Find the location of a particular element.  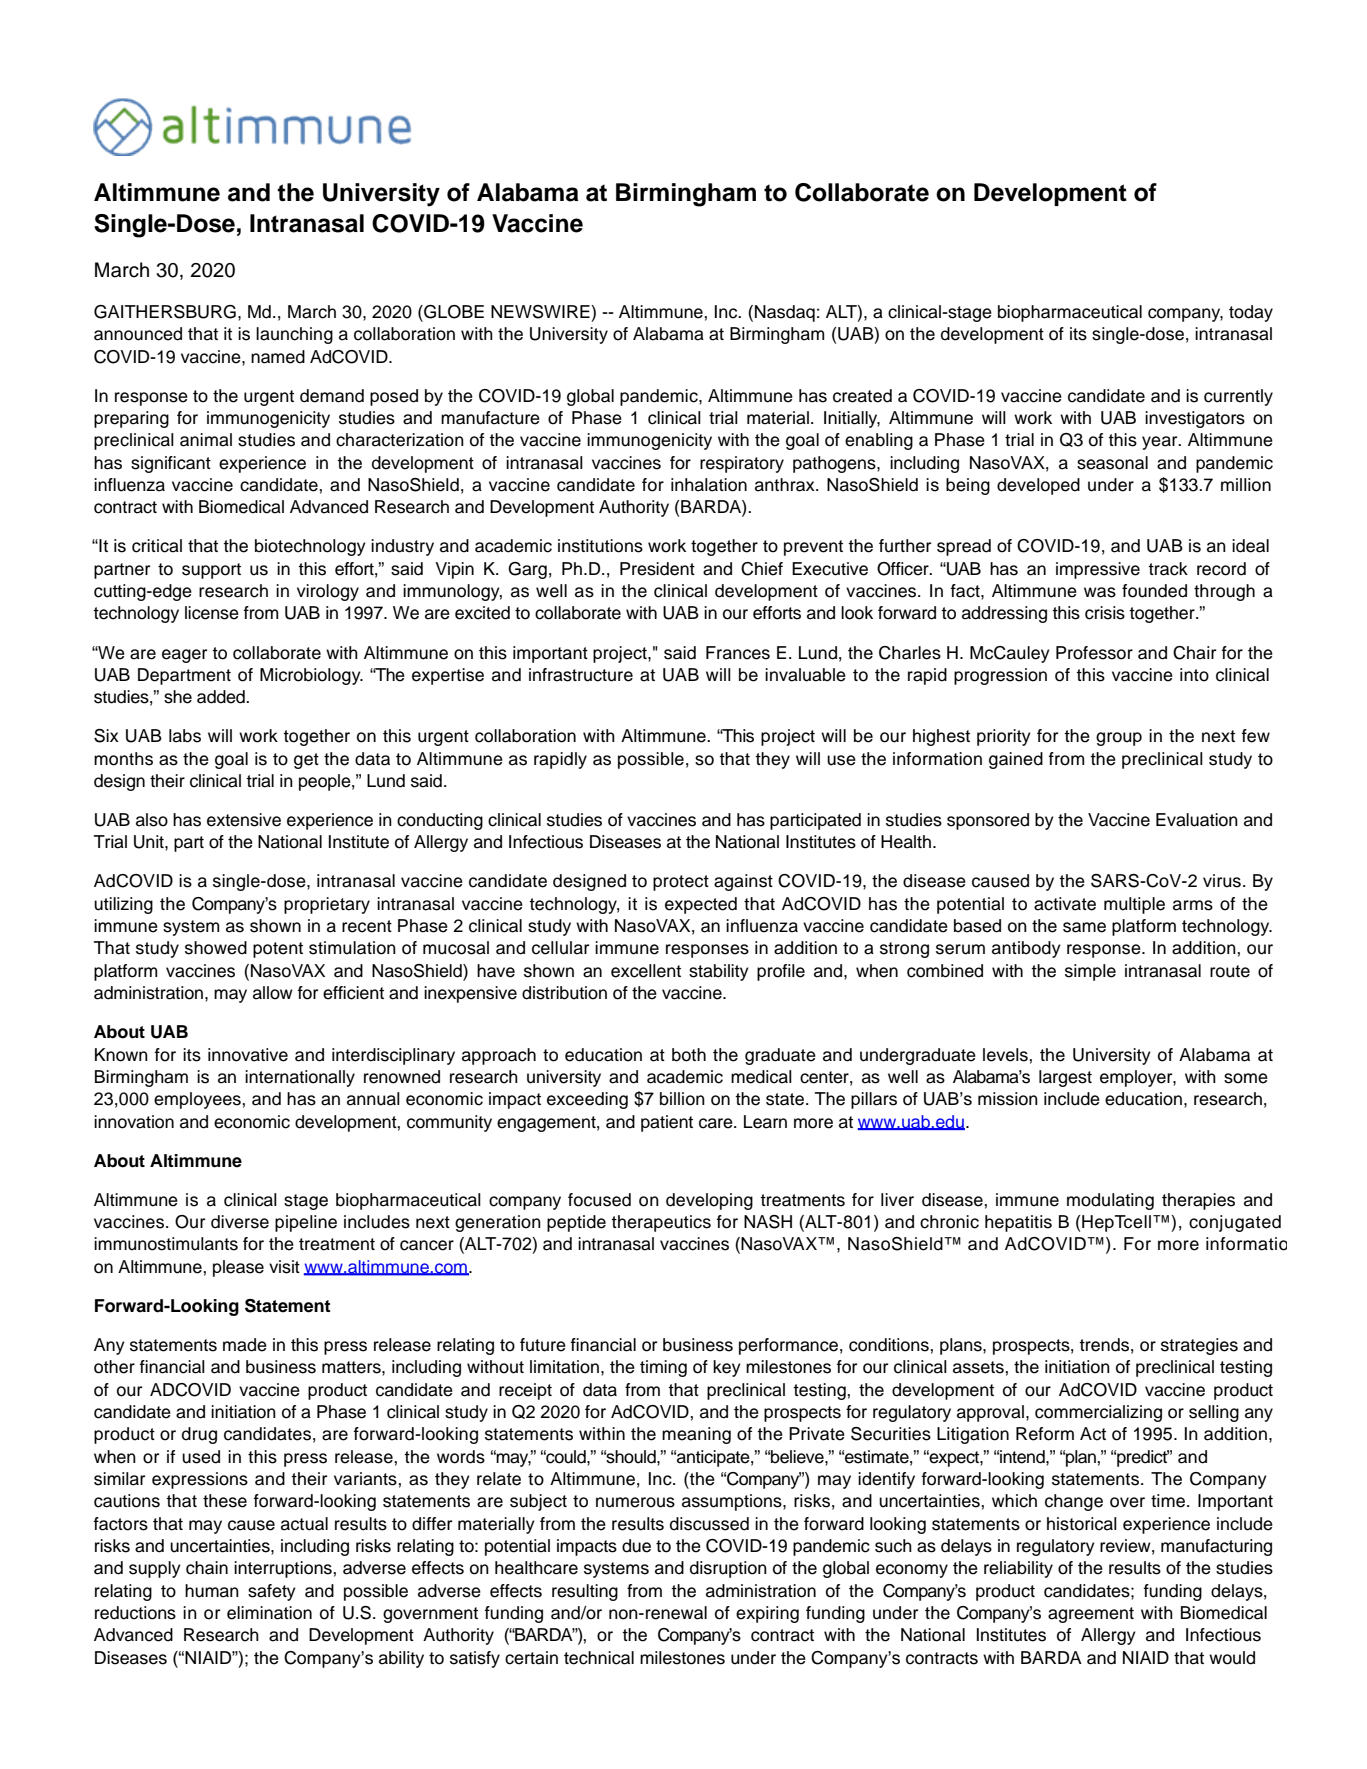

Nasdaq is located at coordinates (785, 313).
